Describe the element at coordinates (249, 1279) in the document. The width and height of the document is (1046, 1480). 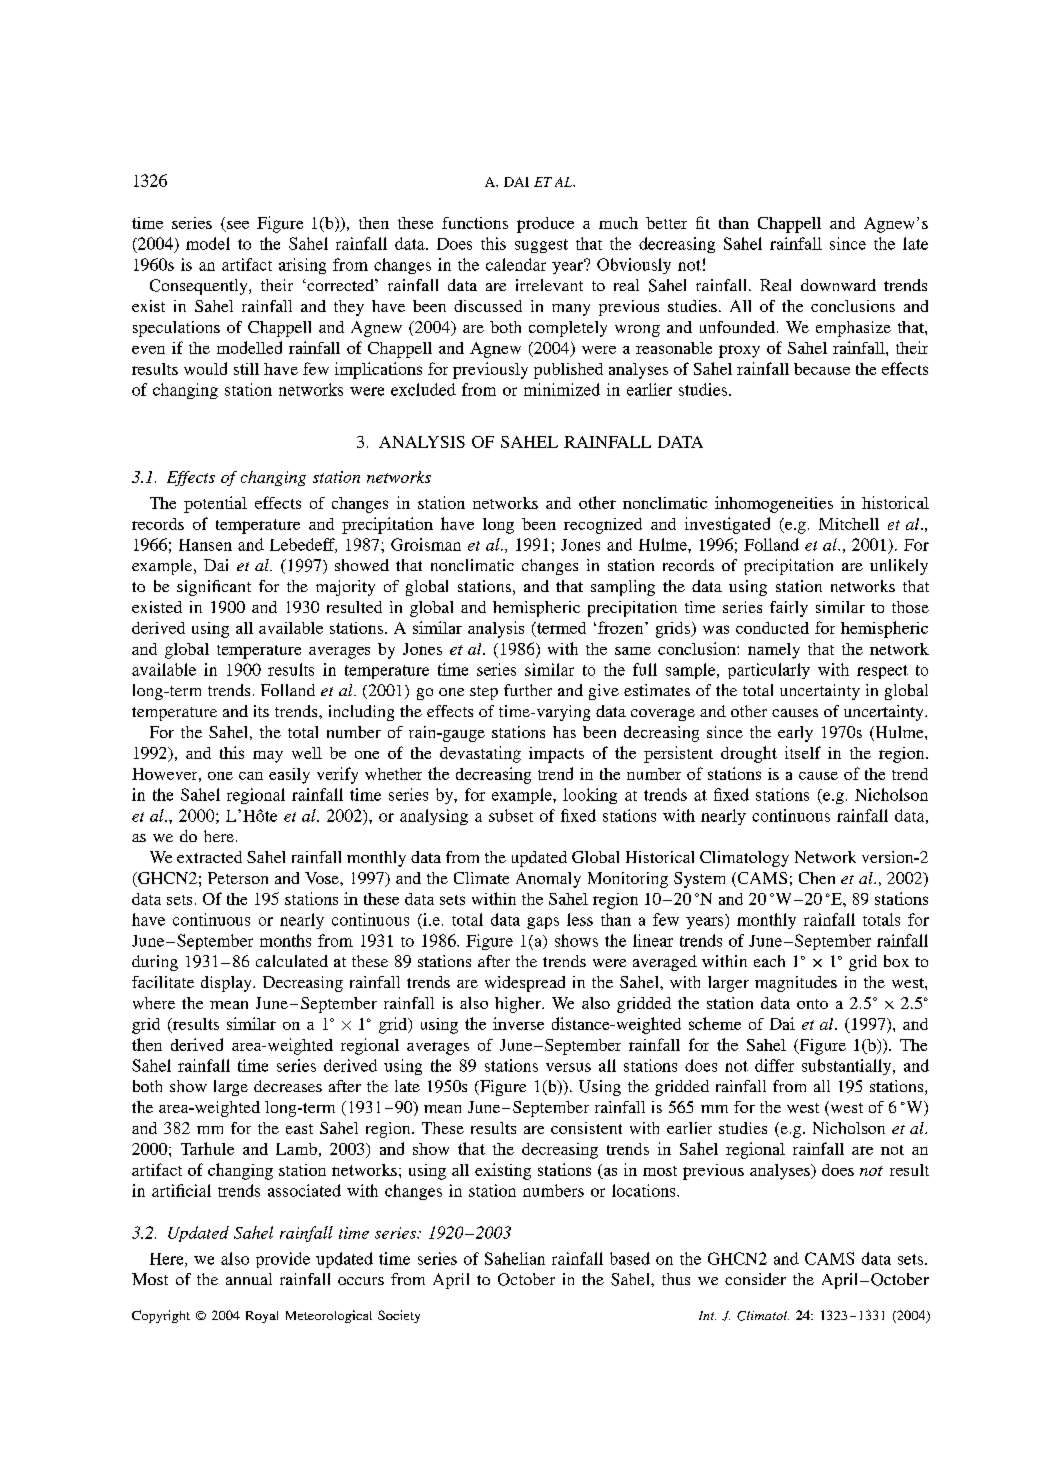
I see `annual` at that location.
